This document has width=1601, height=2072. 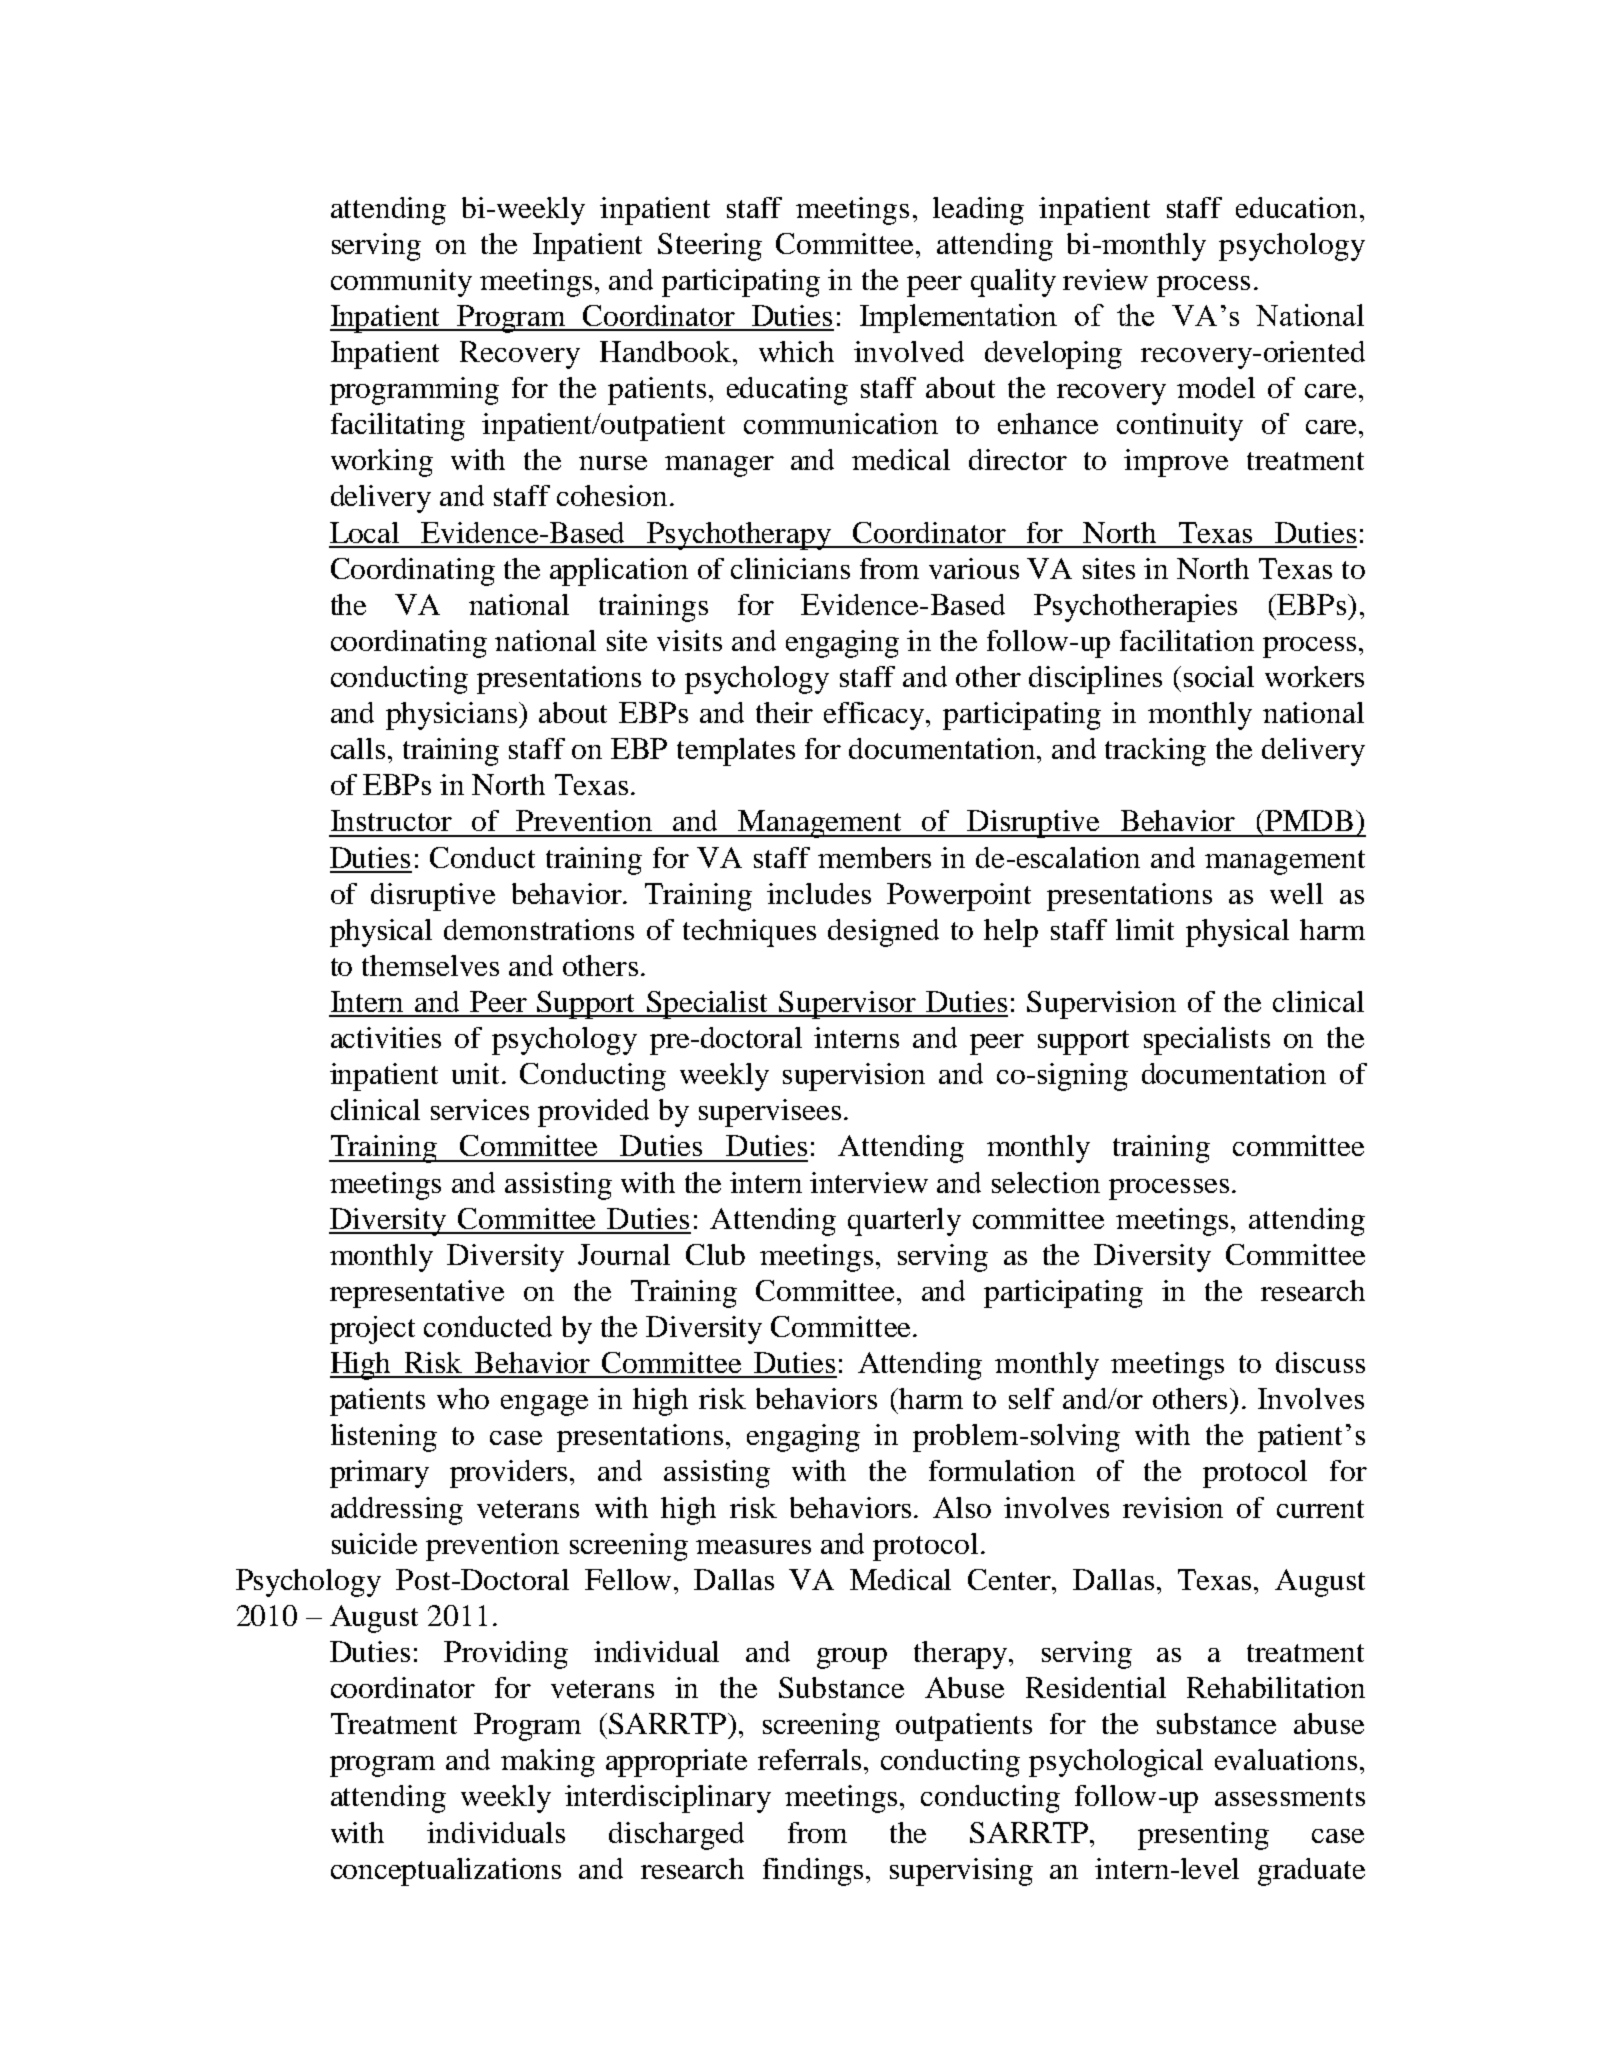 I want to click on conceptualizations, so click(x=446, y=1872).
